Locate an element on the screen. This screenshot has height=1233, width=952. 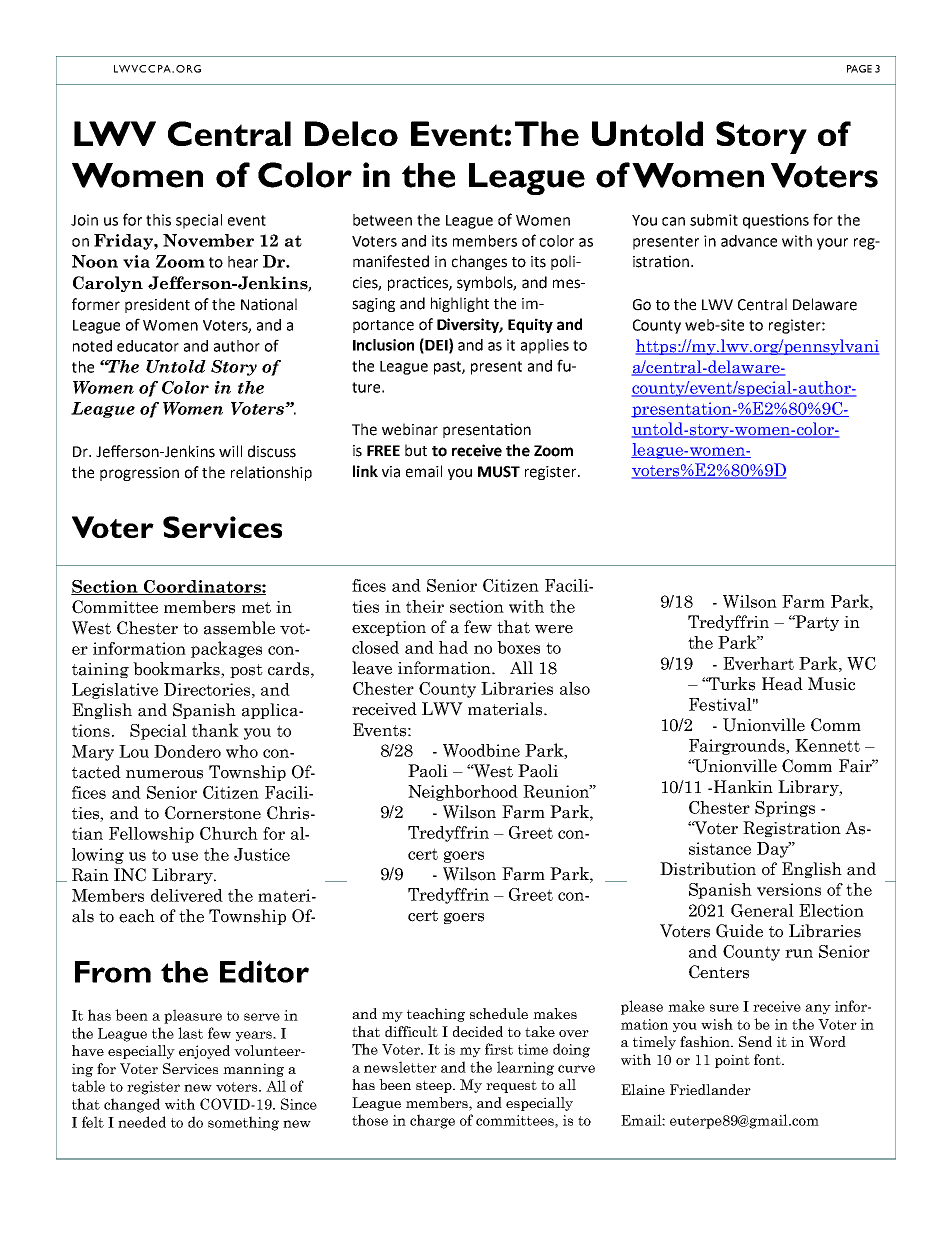
changes is located at coordinates (479, 262).
